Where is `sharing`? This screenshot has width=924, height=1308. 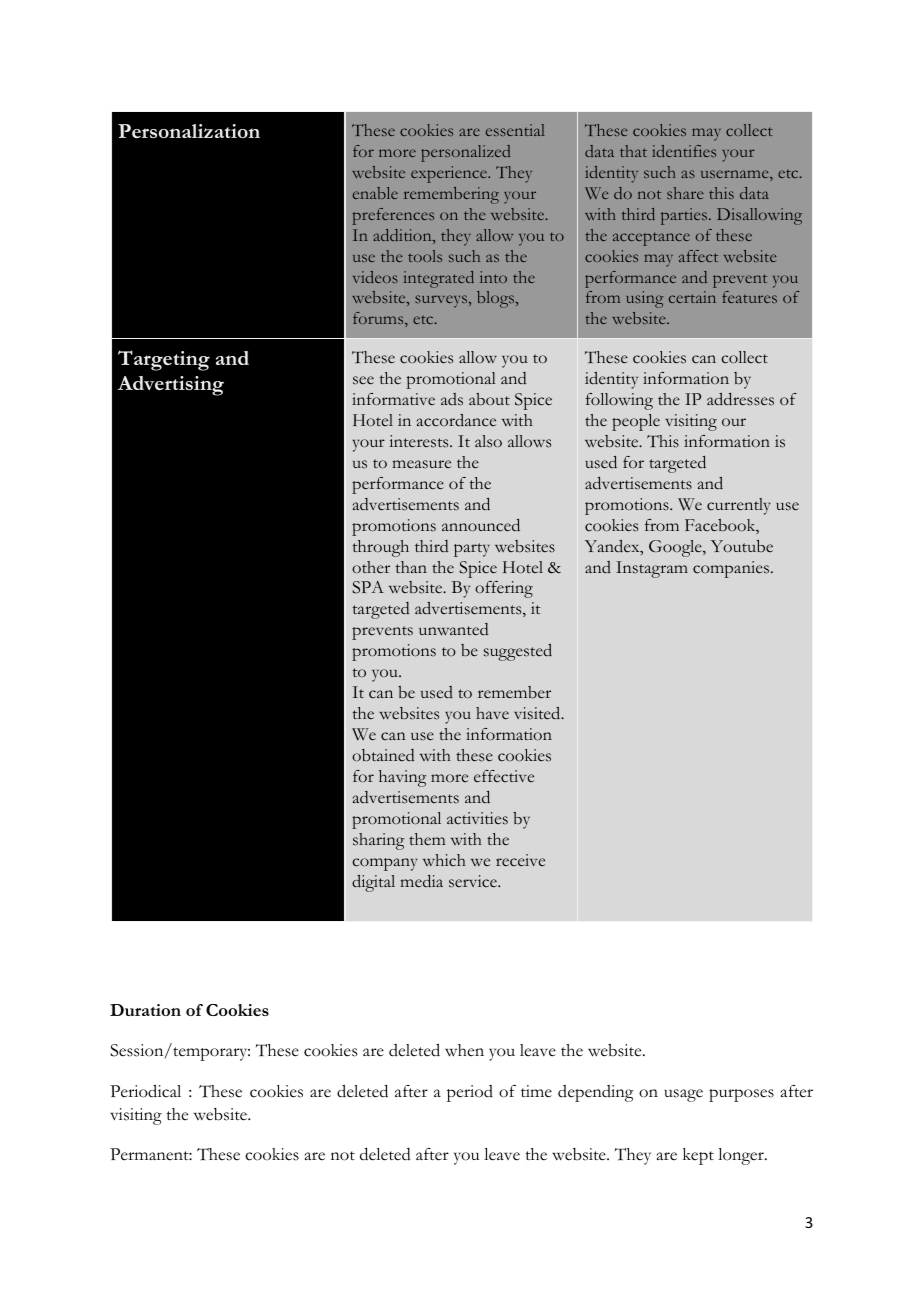
sharing is located at coordinates (378, 841).
